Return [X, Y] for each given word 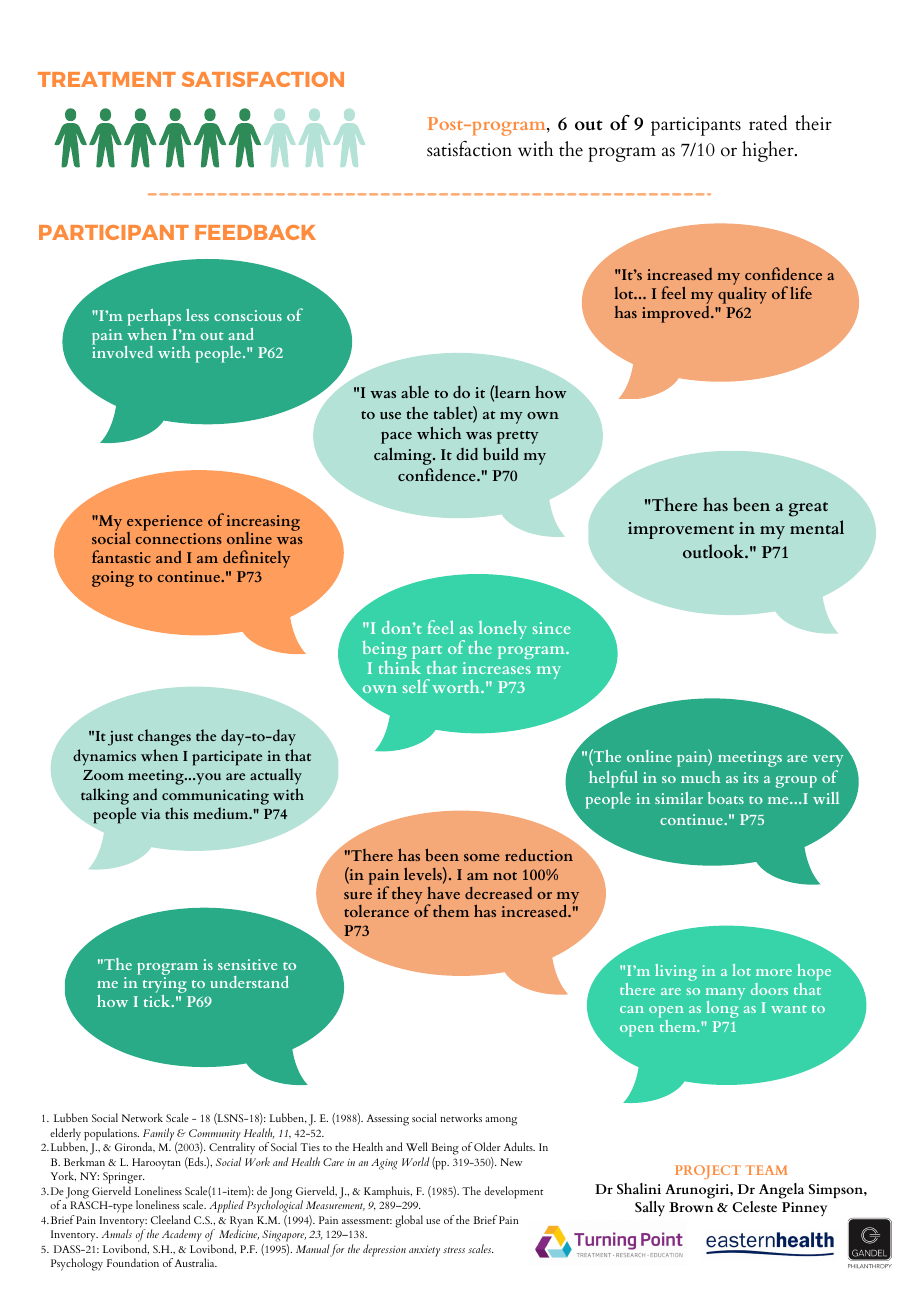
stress [454, 1250]
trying [165, 986]
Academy [182, 1235]
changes [164, 737]
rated [768, 123]
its [751, 777]
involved [122, 351]
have [443, 893]
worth [457, 686]
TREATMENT [107, 79]
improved [677, 313]
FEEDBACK [255, 232]
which [439, 432]
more [774, 972]
